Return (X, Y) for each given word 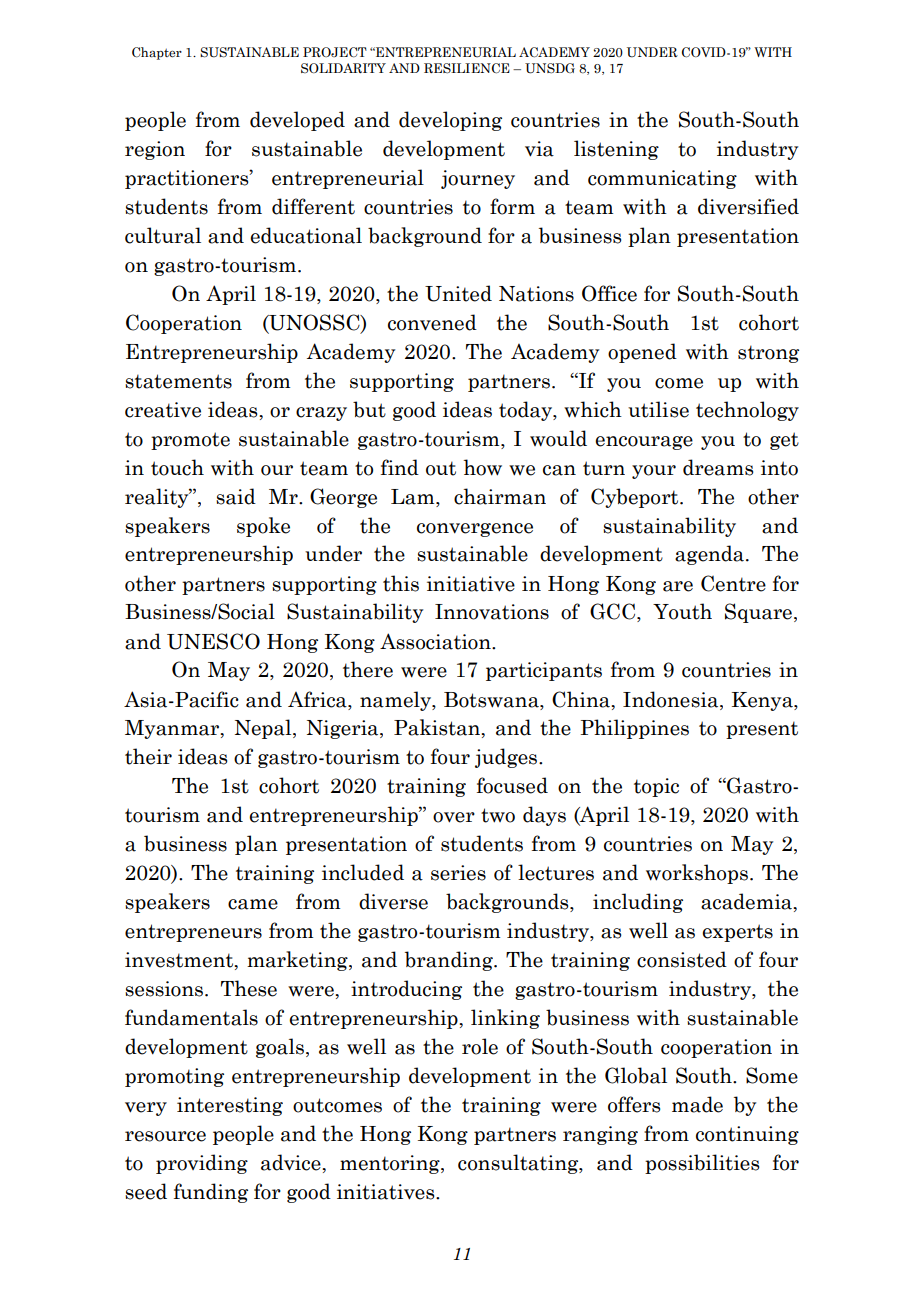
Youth (682, 611)
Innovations (492, 612)
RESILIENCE (467, 68)
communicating (662, 179)
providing (202, 1164)
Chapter (157, 53)
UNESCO (213, 641)
